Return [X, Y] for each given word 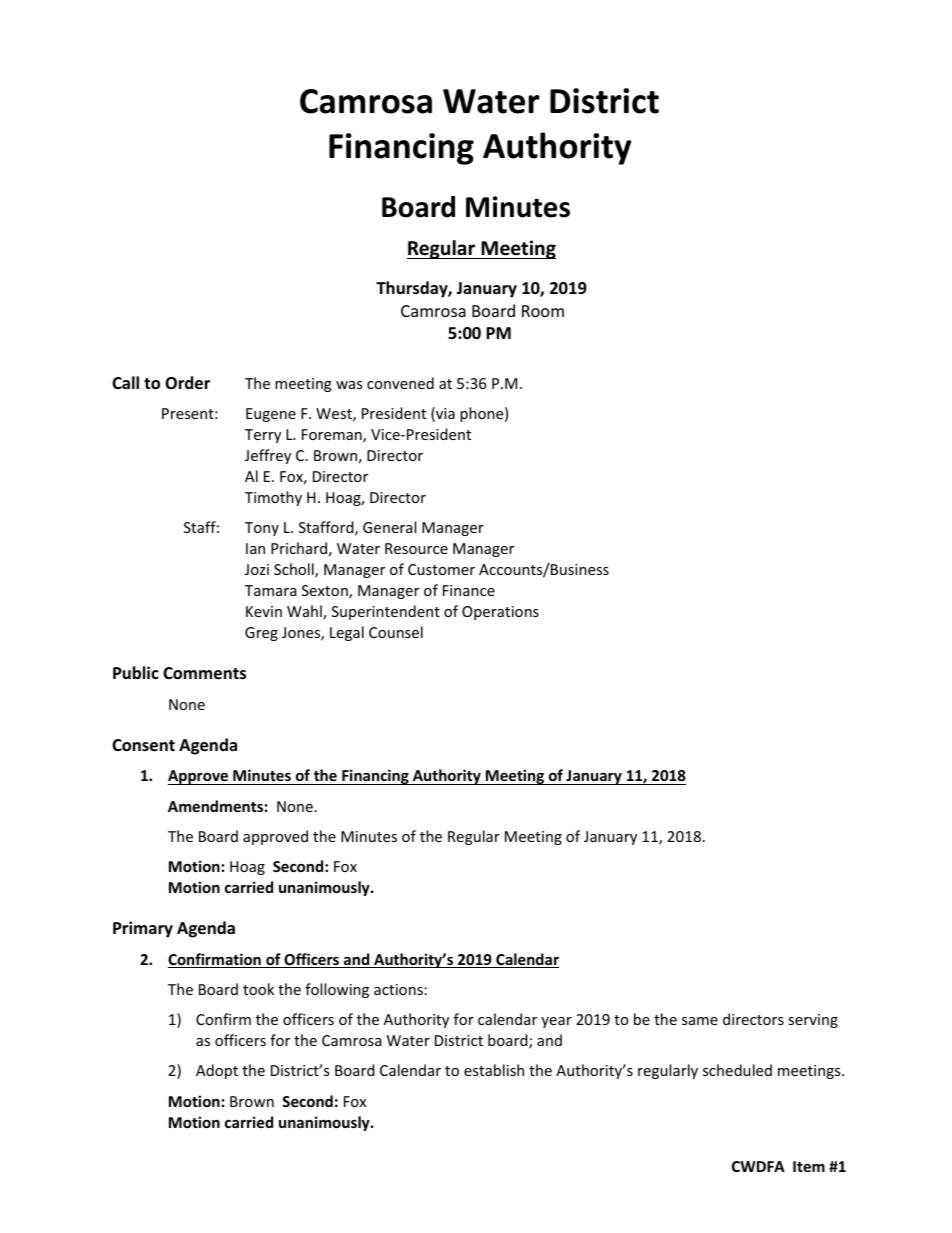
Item [809, 1166]
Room [543, 311]
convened [400, 383]
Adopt [217, 1071]
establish [494, 1070]
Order [187, 383]
